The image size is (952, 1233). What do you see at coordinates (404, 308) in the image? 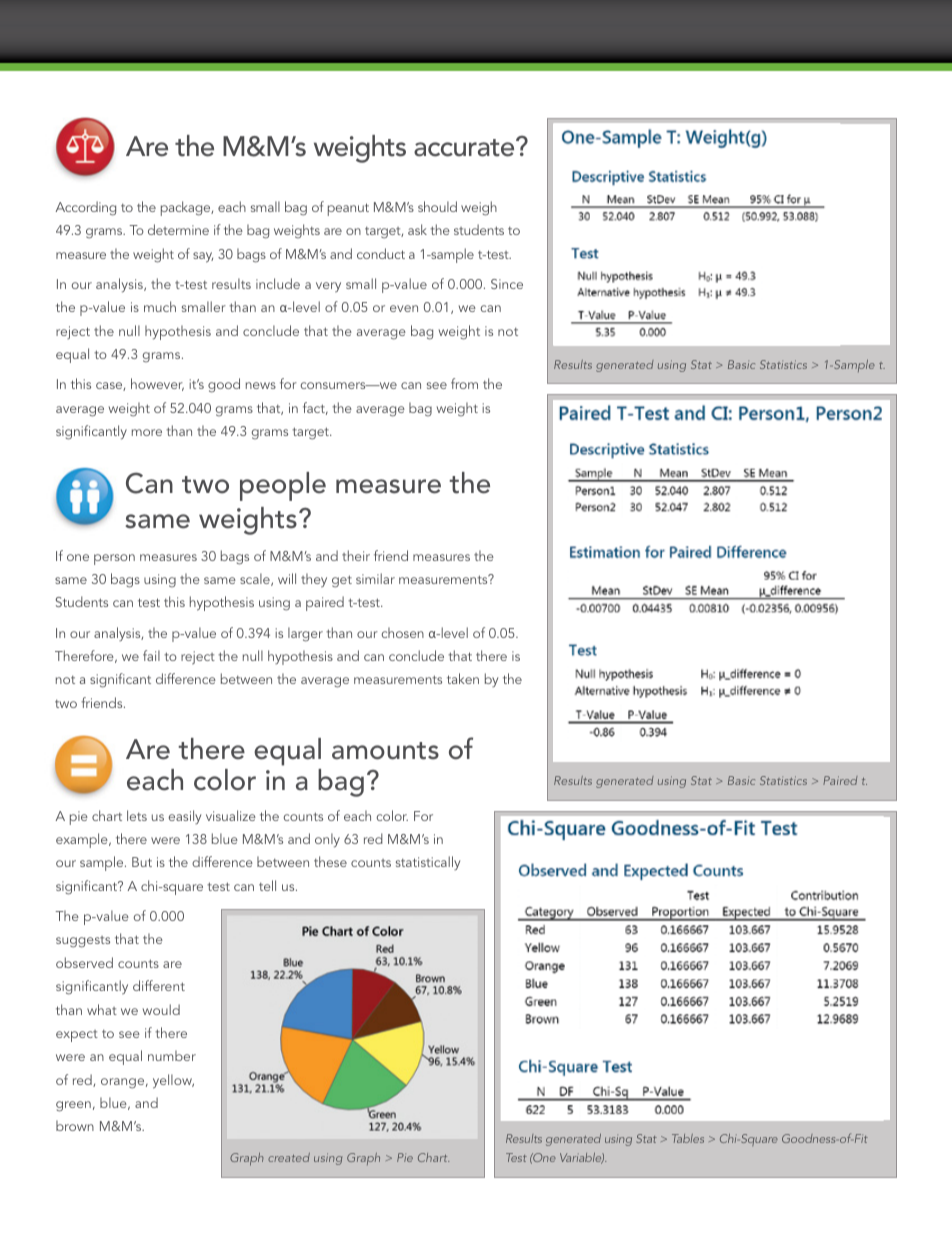
I see `even` at bounding box center [404, 308].
